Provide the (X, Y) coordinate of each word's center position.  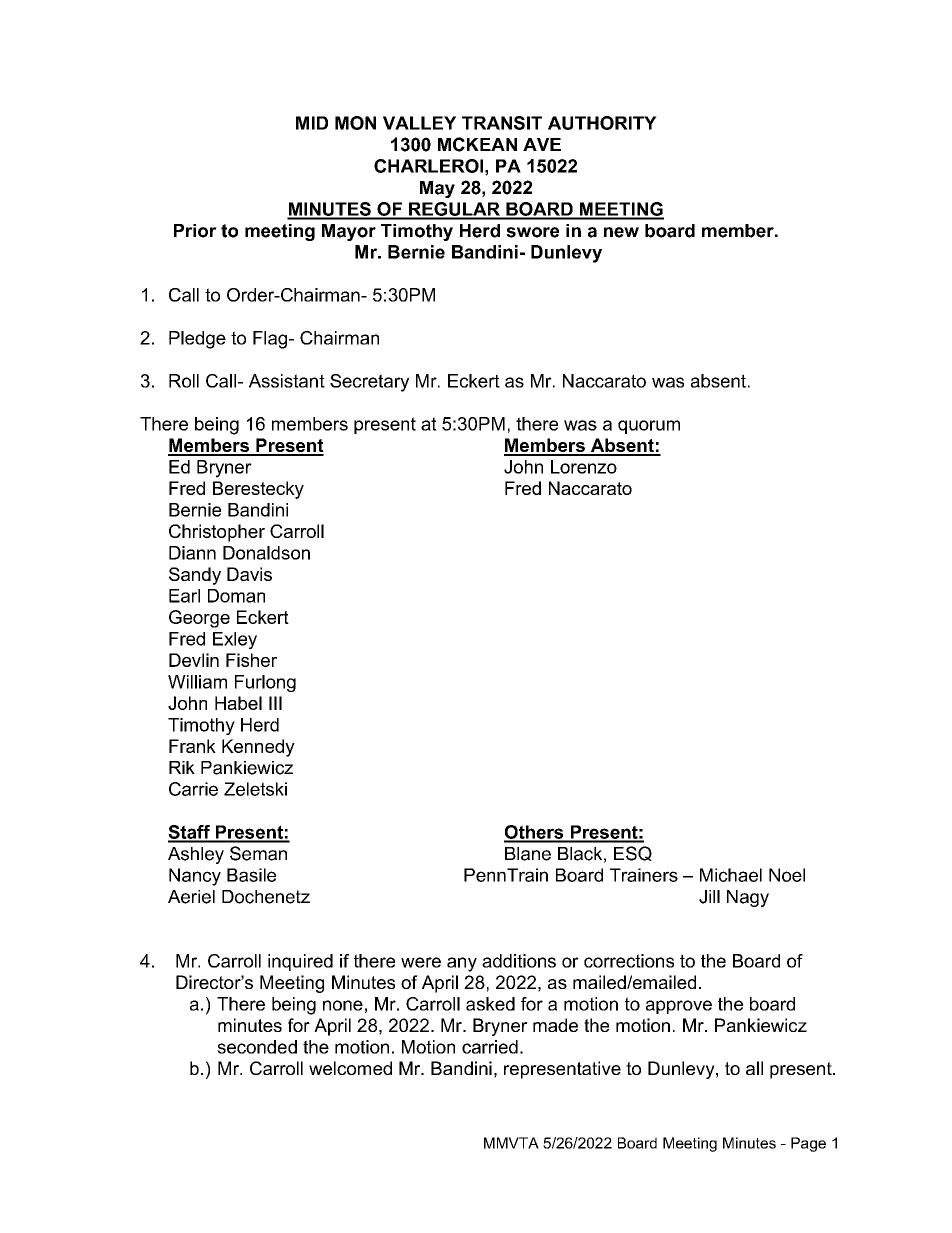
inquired (300, 962)
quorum (649, 427)
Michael (731, 875)
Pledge (197, 340)
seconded (257, 1047)
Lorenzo (584, 467)
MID (312, 123)
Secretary (369, 383)
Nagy (748, 898)
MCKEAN (477, 144)
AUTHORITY (602, 123)
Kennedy (258, 748)
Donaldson (266, 553)
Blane (528, 854)
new (621, 232)
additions (519, 961)
